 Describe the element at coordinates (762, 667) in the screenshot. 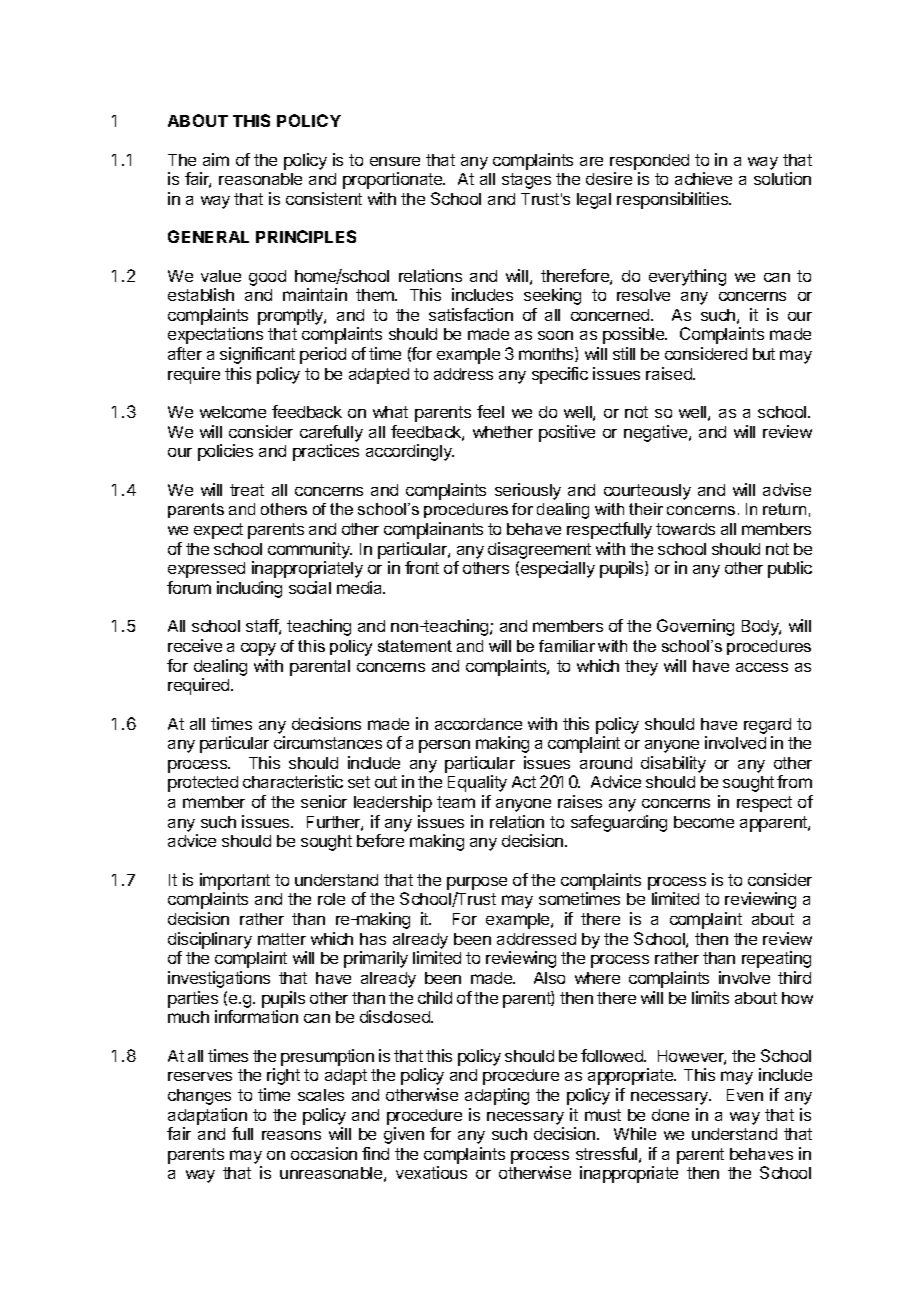

I see `access` at that location.
